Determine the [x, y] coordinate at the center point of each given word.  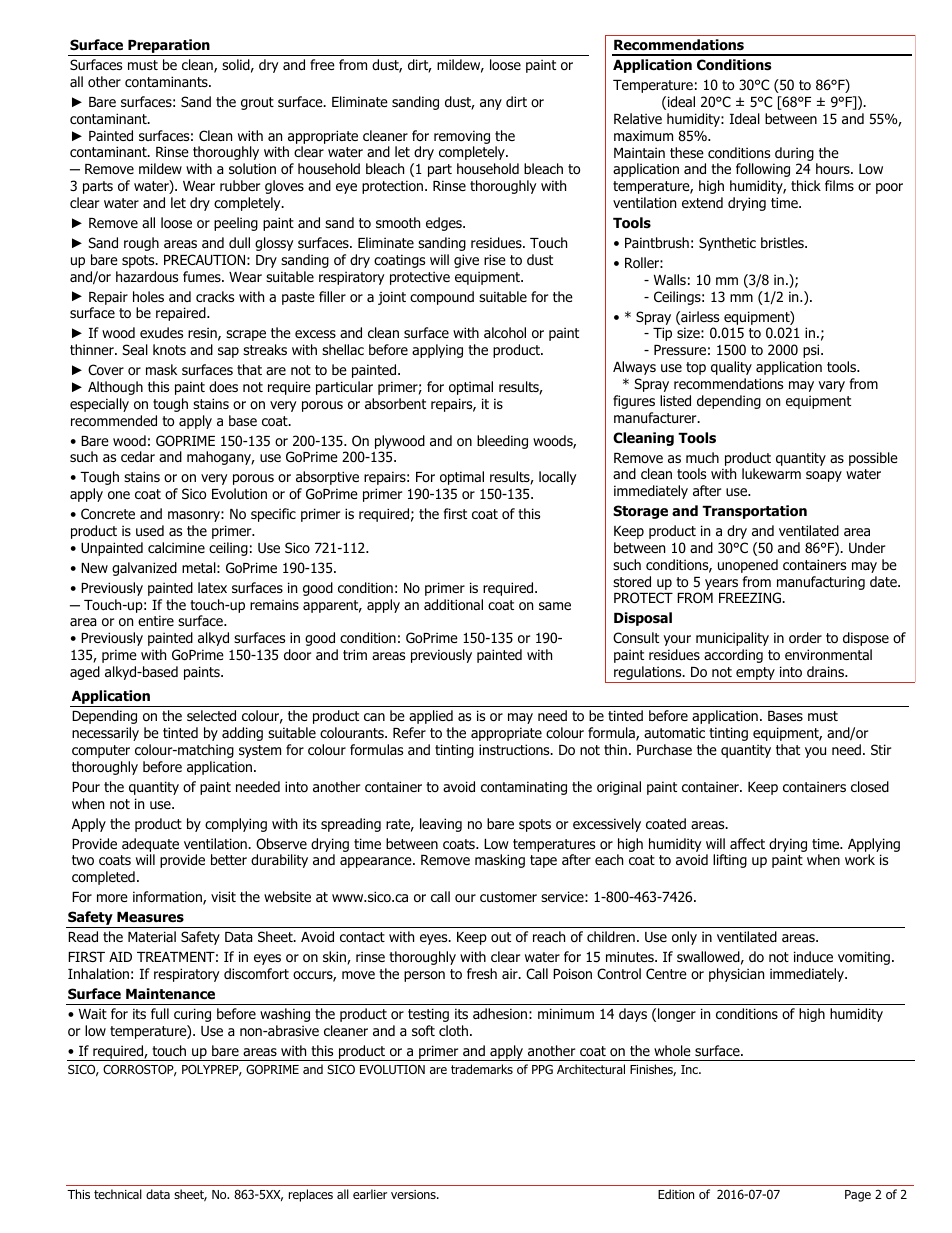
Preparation [169, 47]
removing [462, 137]
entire [156, 620]
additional [453, 605]
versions [414, 1194]
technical [118, 1194]
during [794, 154]
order [805, 638]
